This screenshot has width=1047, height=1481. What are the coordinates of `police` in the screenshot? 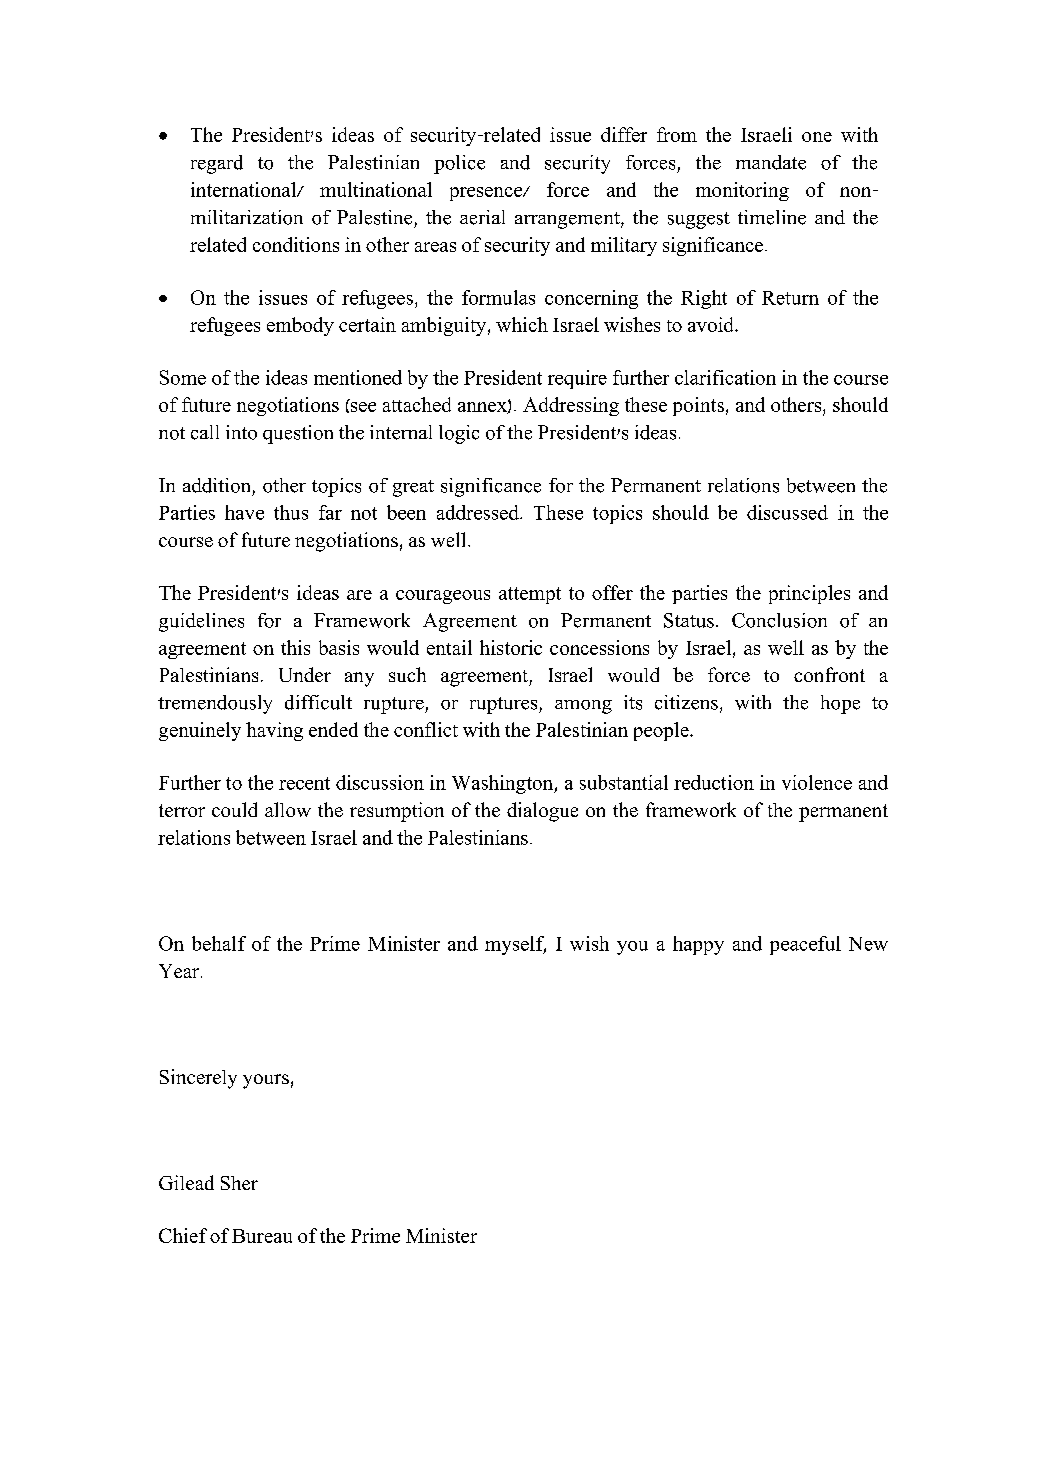 It's located at (459, 164).
